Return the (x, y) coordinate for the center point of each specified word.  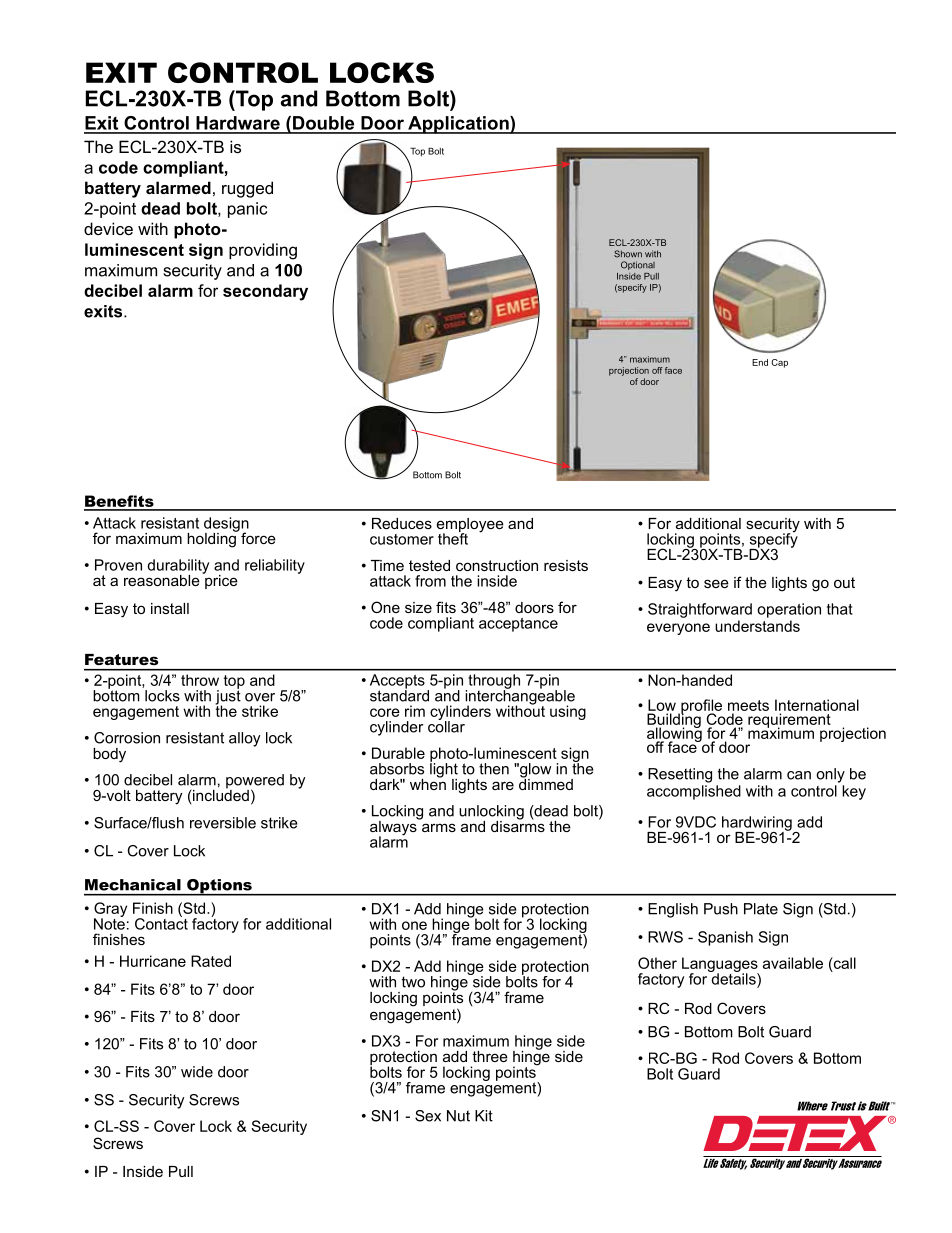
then (494, 769)
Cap (779, 363)
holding (212, 539)
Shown (628, 254)
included (220, 795)
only (830, 775)
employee (470, 526)
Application (458, 125)
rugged (247, 189)
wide (197, 1072)
